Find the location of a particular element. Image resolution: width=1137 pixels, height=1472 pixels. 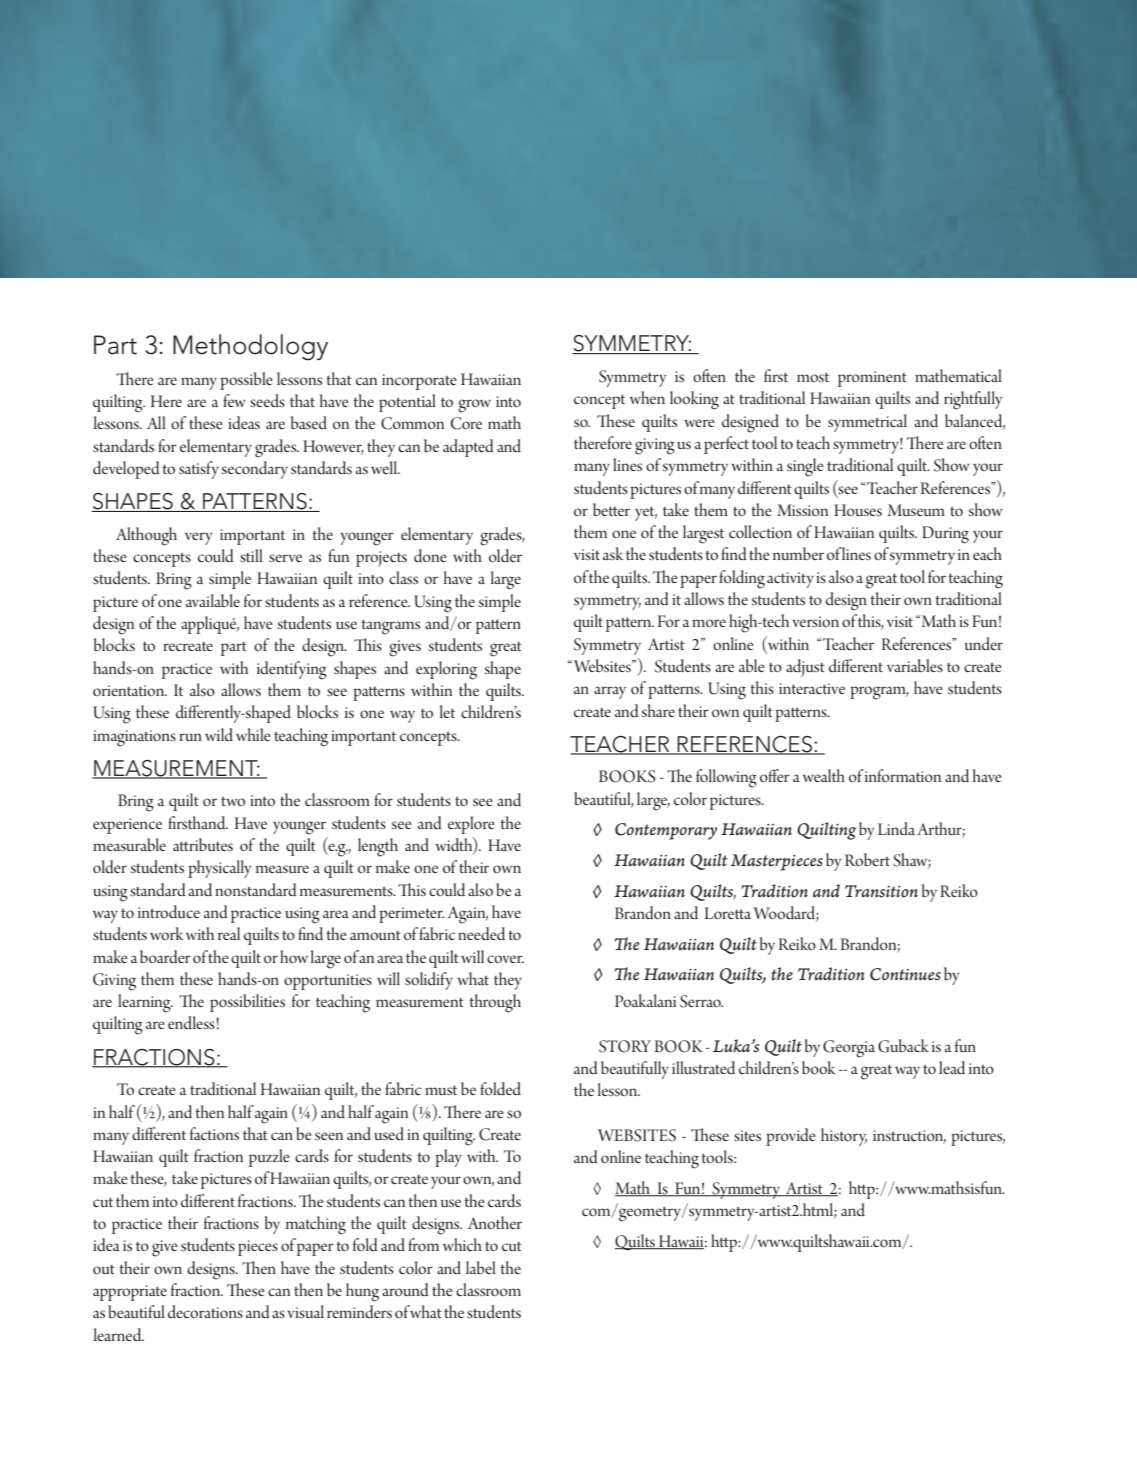

decorations is located at coordinates (205, 1311).
